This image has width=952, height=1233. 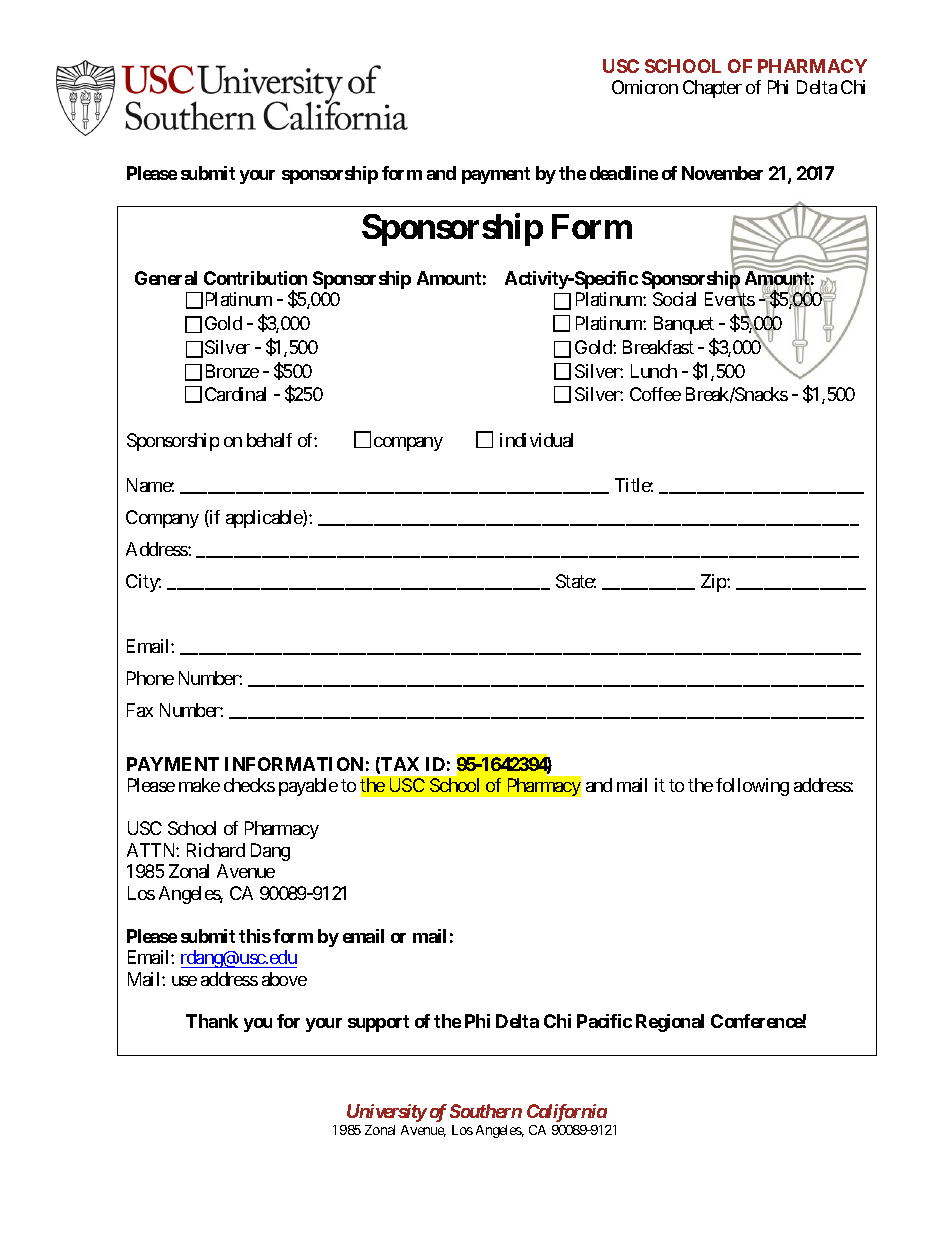 What do you see at coordinates (150, 678) in the image?
I see `Phone` at bounding box center [150, 678].
